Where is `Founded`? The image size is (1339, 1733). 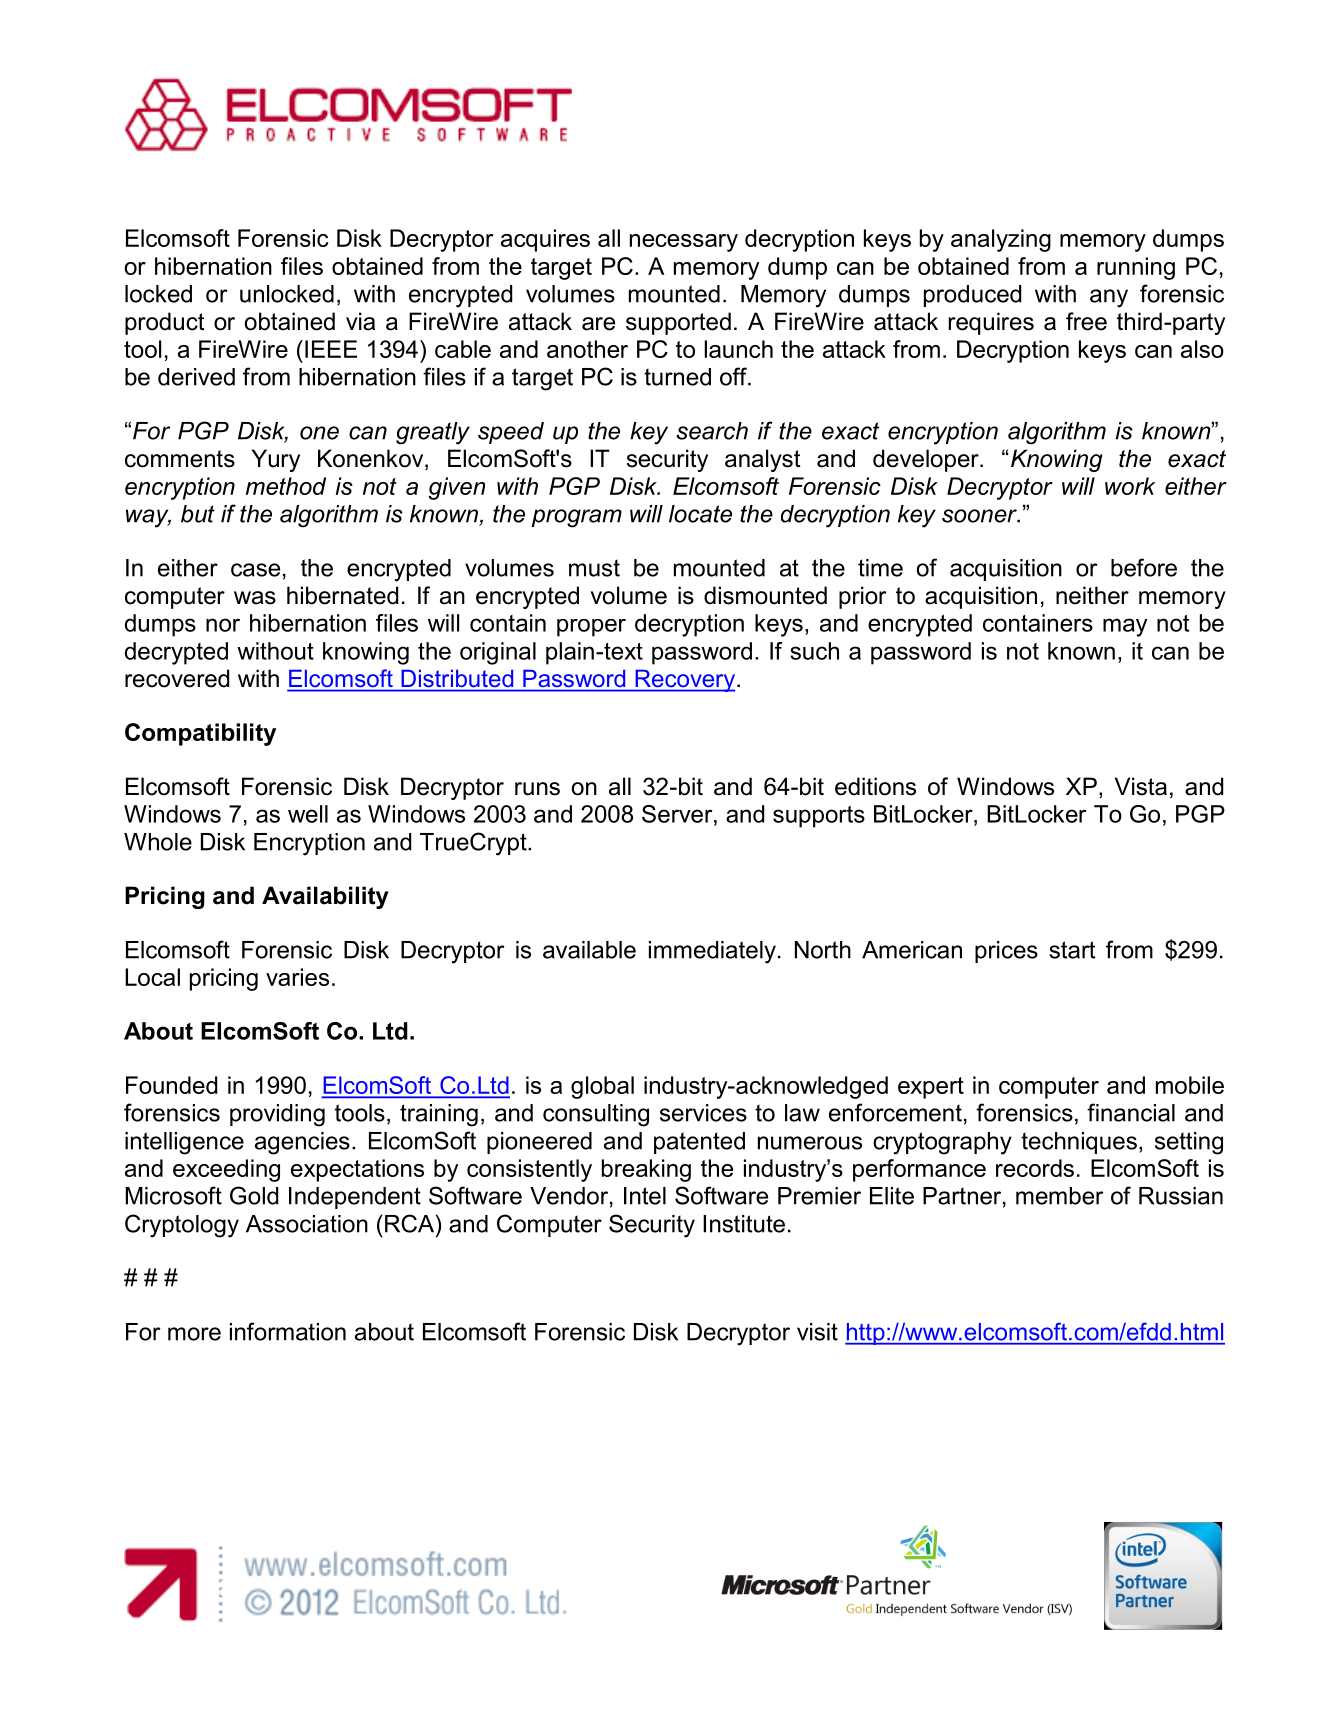 Founded is located at coordinates (171, 1085).
